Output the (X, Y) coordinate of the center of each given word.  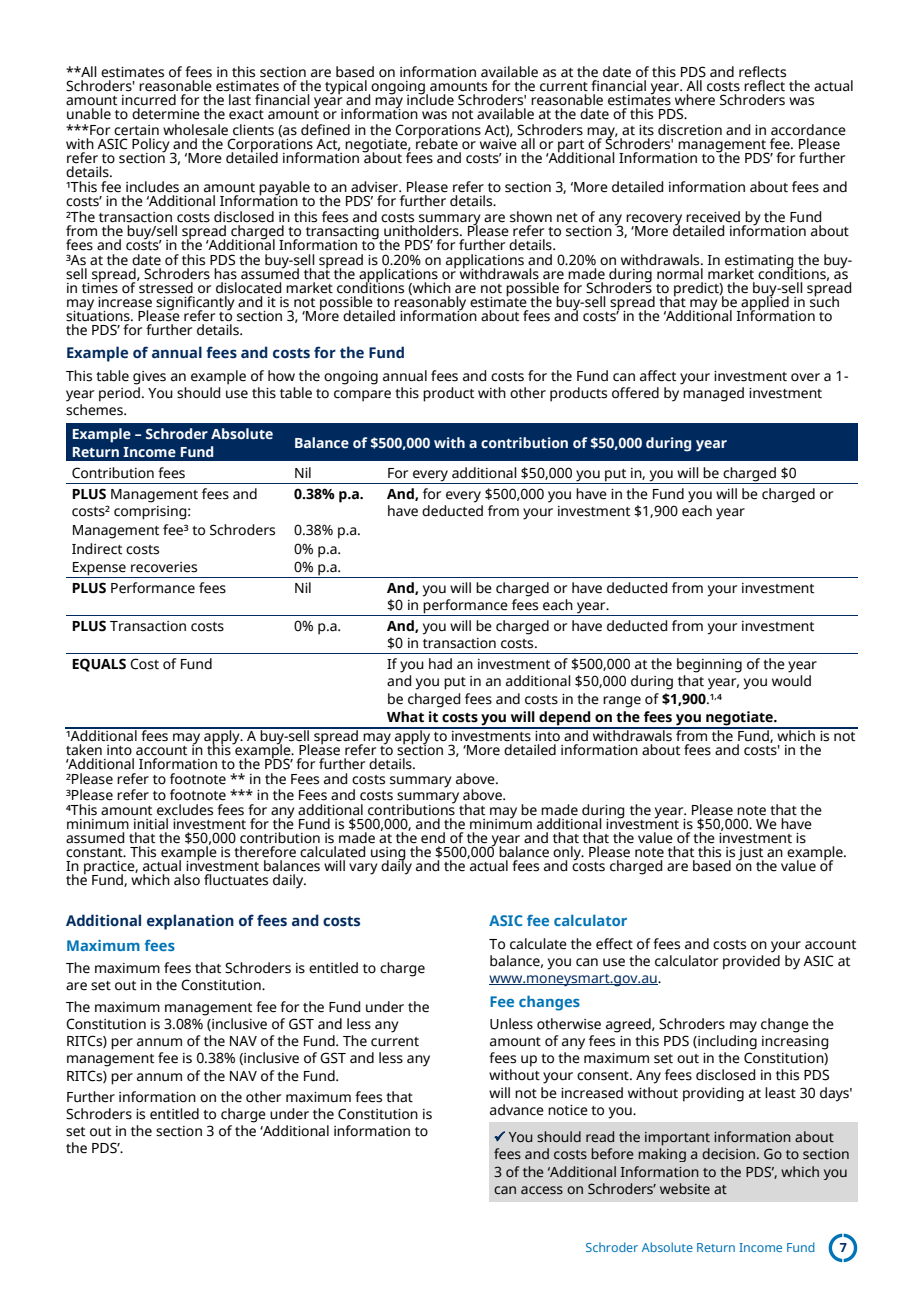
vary (363, 869)
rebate (437, 143)
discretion (690, 130)
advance (517, 1110)
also (187, 880)
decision (728, 1154)
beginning (709, 665)
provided (751, 961)
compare (362, 396)
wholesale (195, 130)
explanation (190, 922)
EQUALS (99, 665)
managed (713, 394)
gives (149, 378)
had (440, 664)
